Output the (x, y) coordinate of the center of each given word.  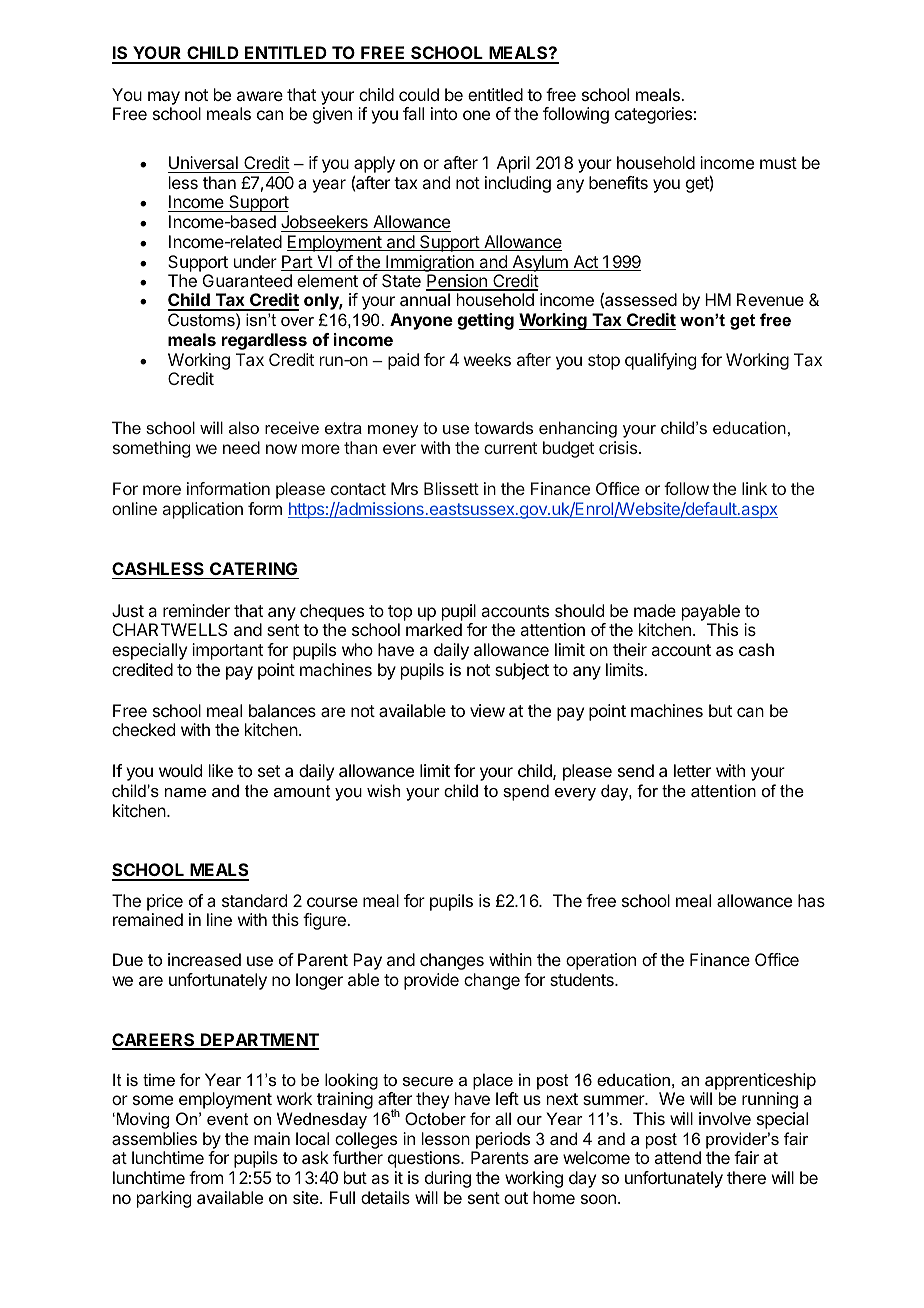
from (206, 1177)
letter (692, 770)
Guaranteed (247, 280)
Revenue (770, 299)
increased (204, 959)
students (583, 979)
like (221, 770)
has (811, 900)
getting (485, 321)
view (487, 710)
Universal (204, 164)
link (754, 488)
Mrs (404, 488)
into (444, 113)
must (778, 163)
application (203, 510)
